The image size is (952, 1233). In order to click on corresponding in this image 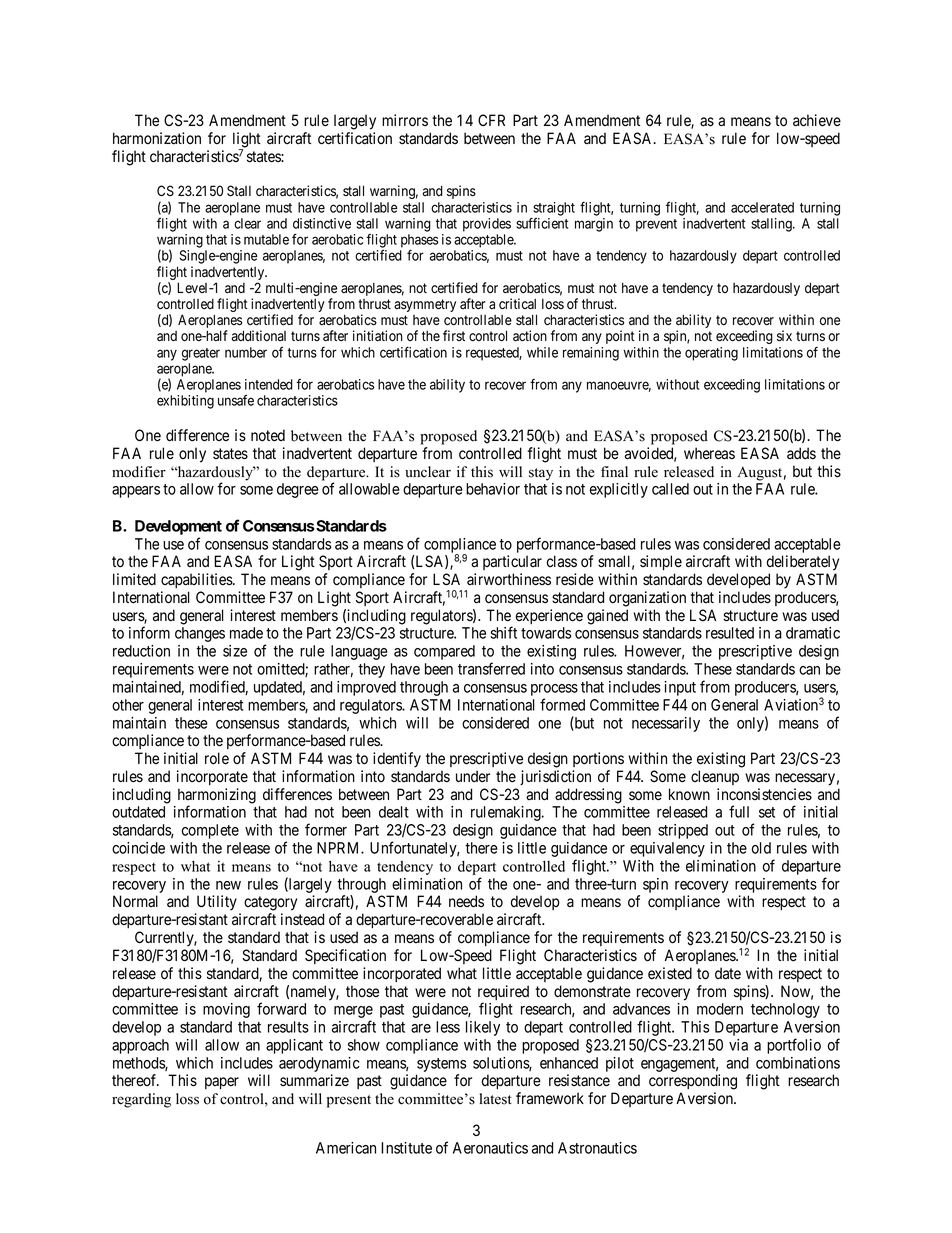, I will do `click(693, 1082)`.
